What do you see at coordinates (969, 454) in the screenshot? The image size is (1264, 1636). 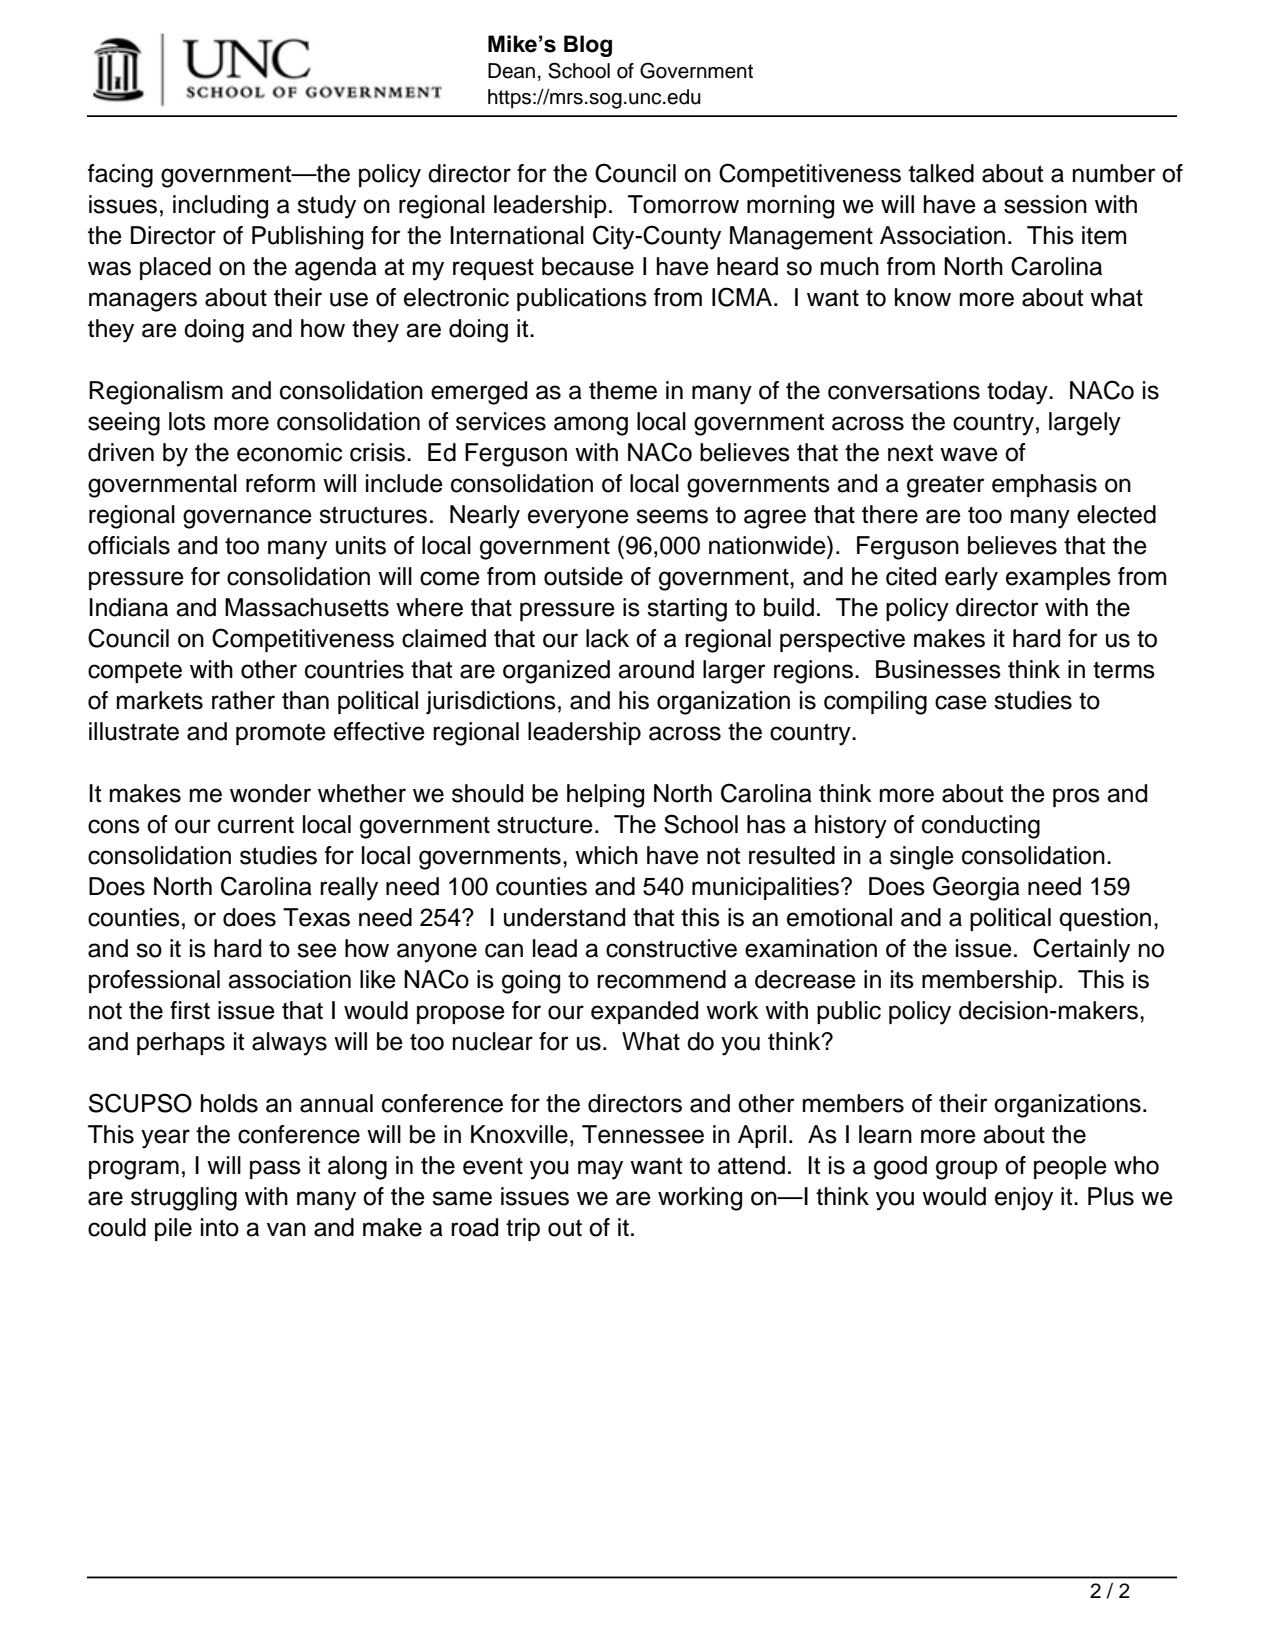 I see `wave` at bounding box center [969, 454].
